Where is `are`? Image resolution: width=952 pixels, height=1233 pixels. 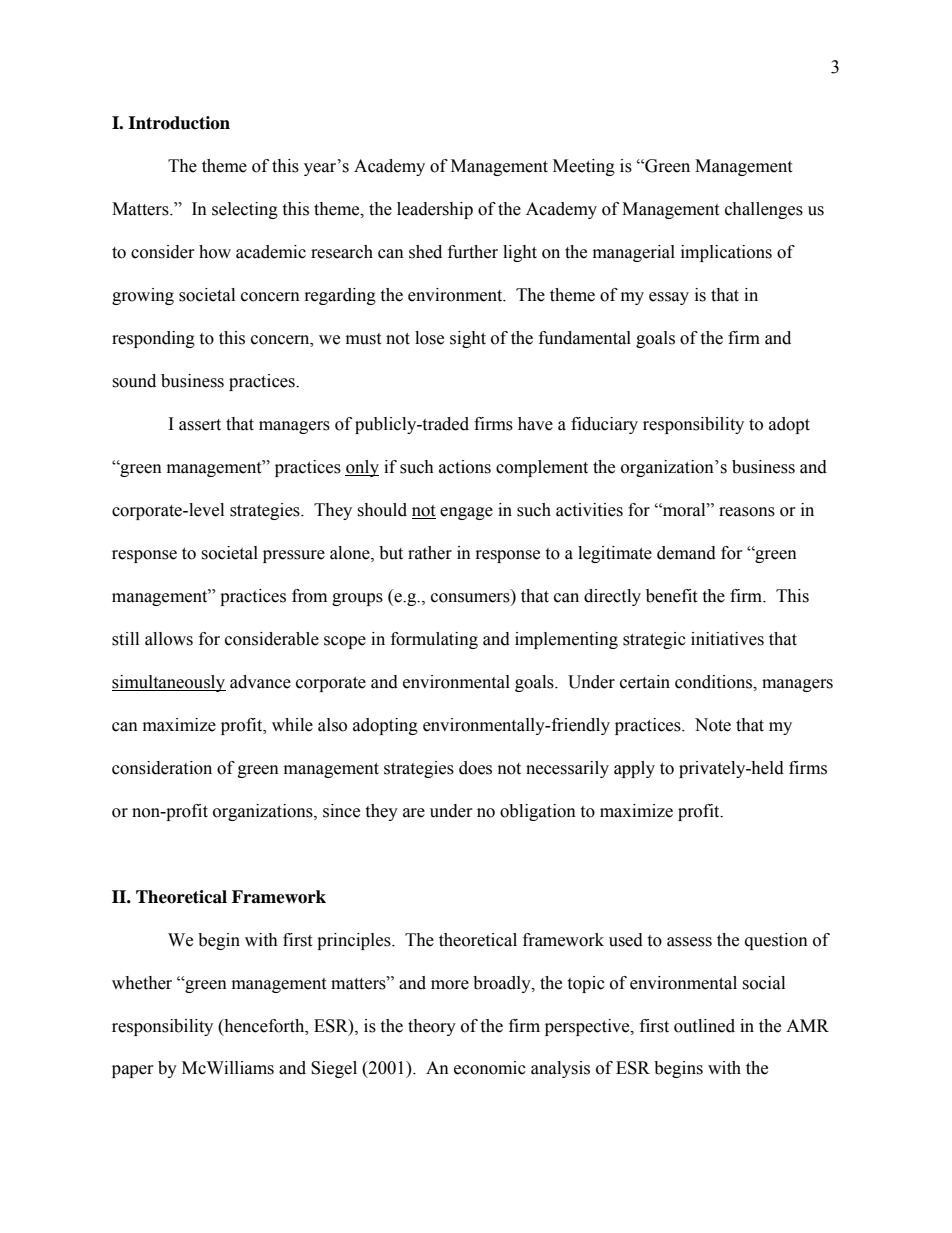 are is located at coordinates (414, 813).
